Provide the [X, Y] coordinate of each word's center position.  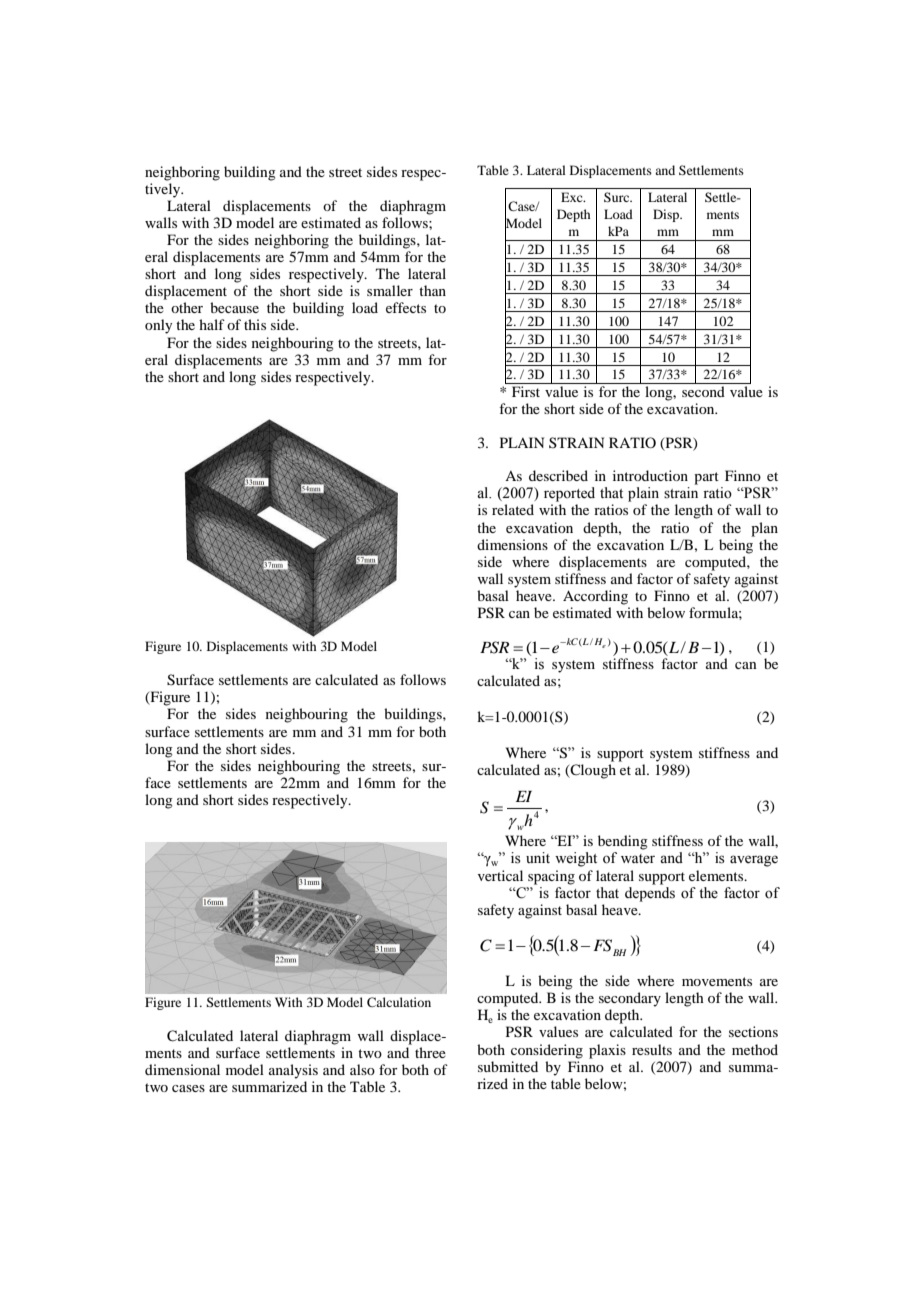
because [234, 307]
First [526, 391]
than [432, 290]
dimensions [512, 544]
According [595, 597]
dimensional [182, 1069]
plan [764, 529]
